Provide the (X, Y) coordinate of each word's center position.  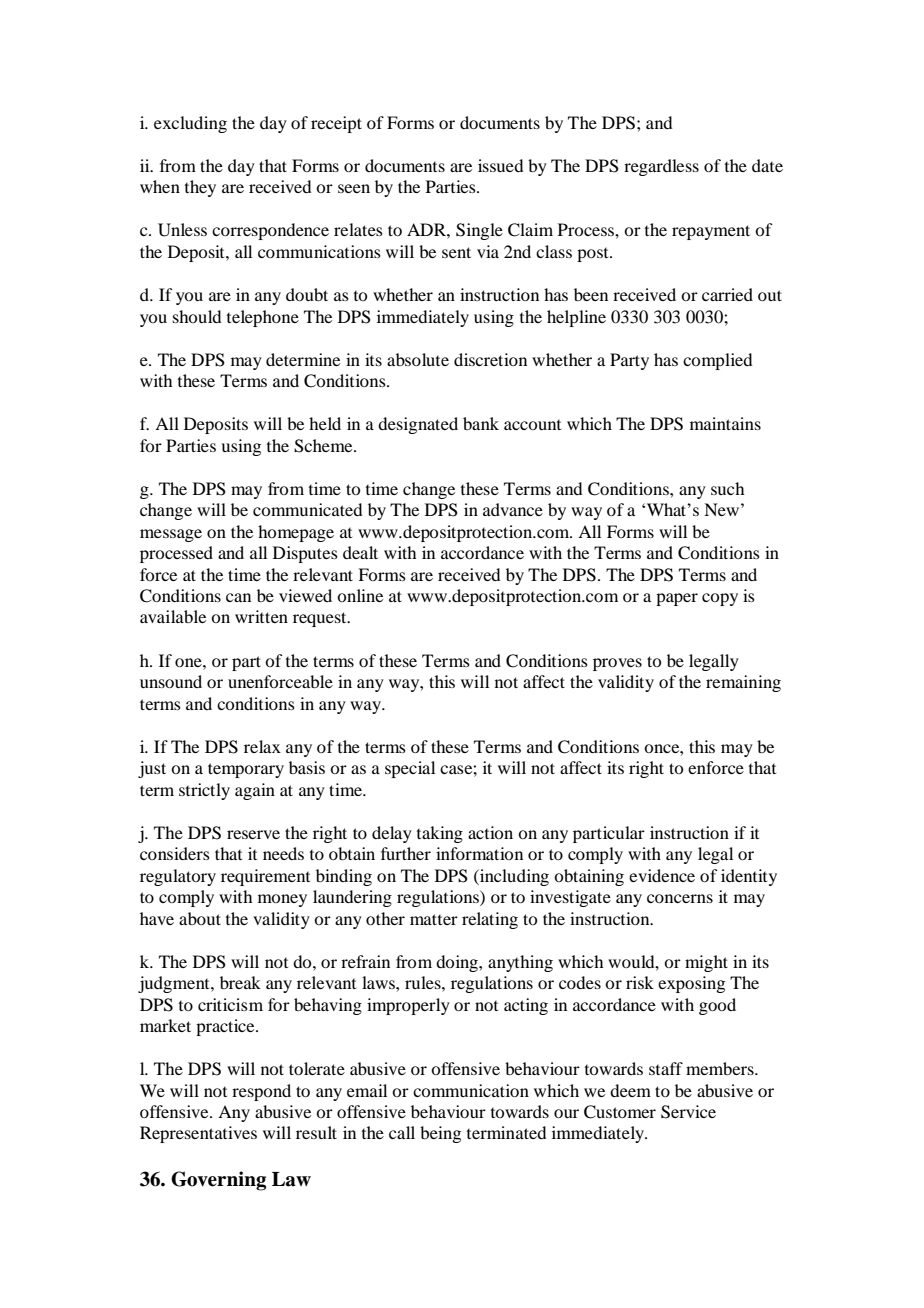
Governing (218, 1181)
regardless (661, 167)
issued (500, 165)
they (200, 188)
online (360, 595)
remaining (743, 683)
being (440, 1134)
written (261, 616)
